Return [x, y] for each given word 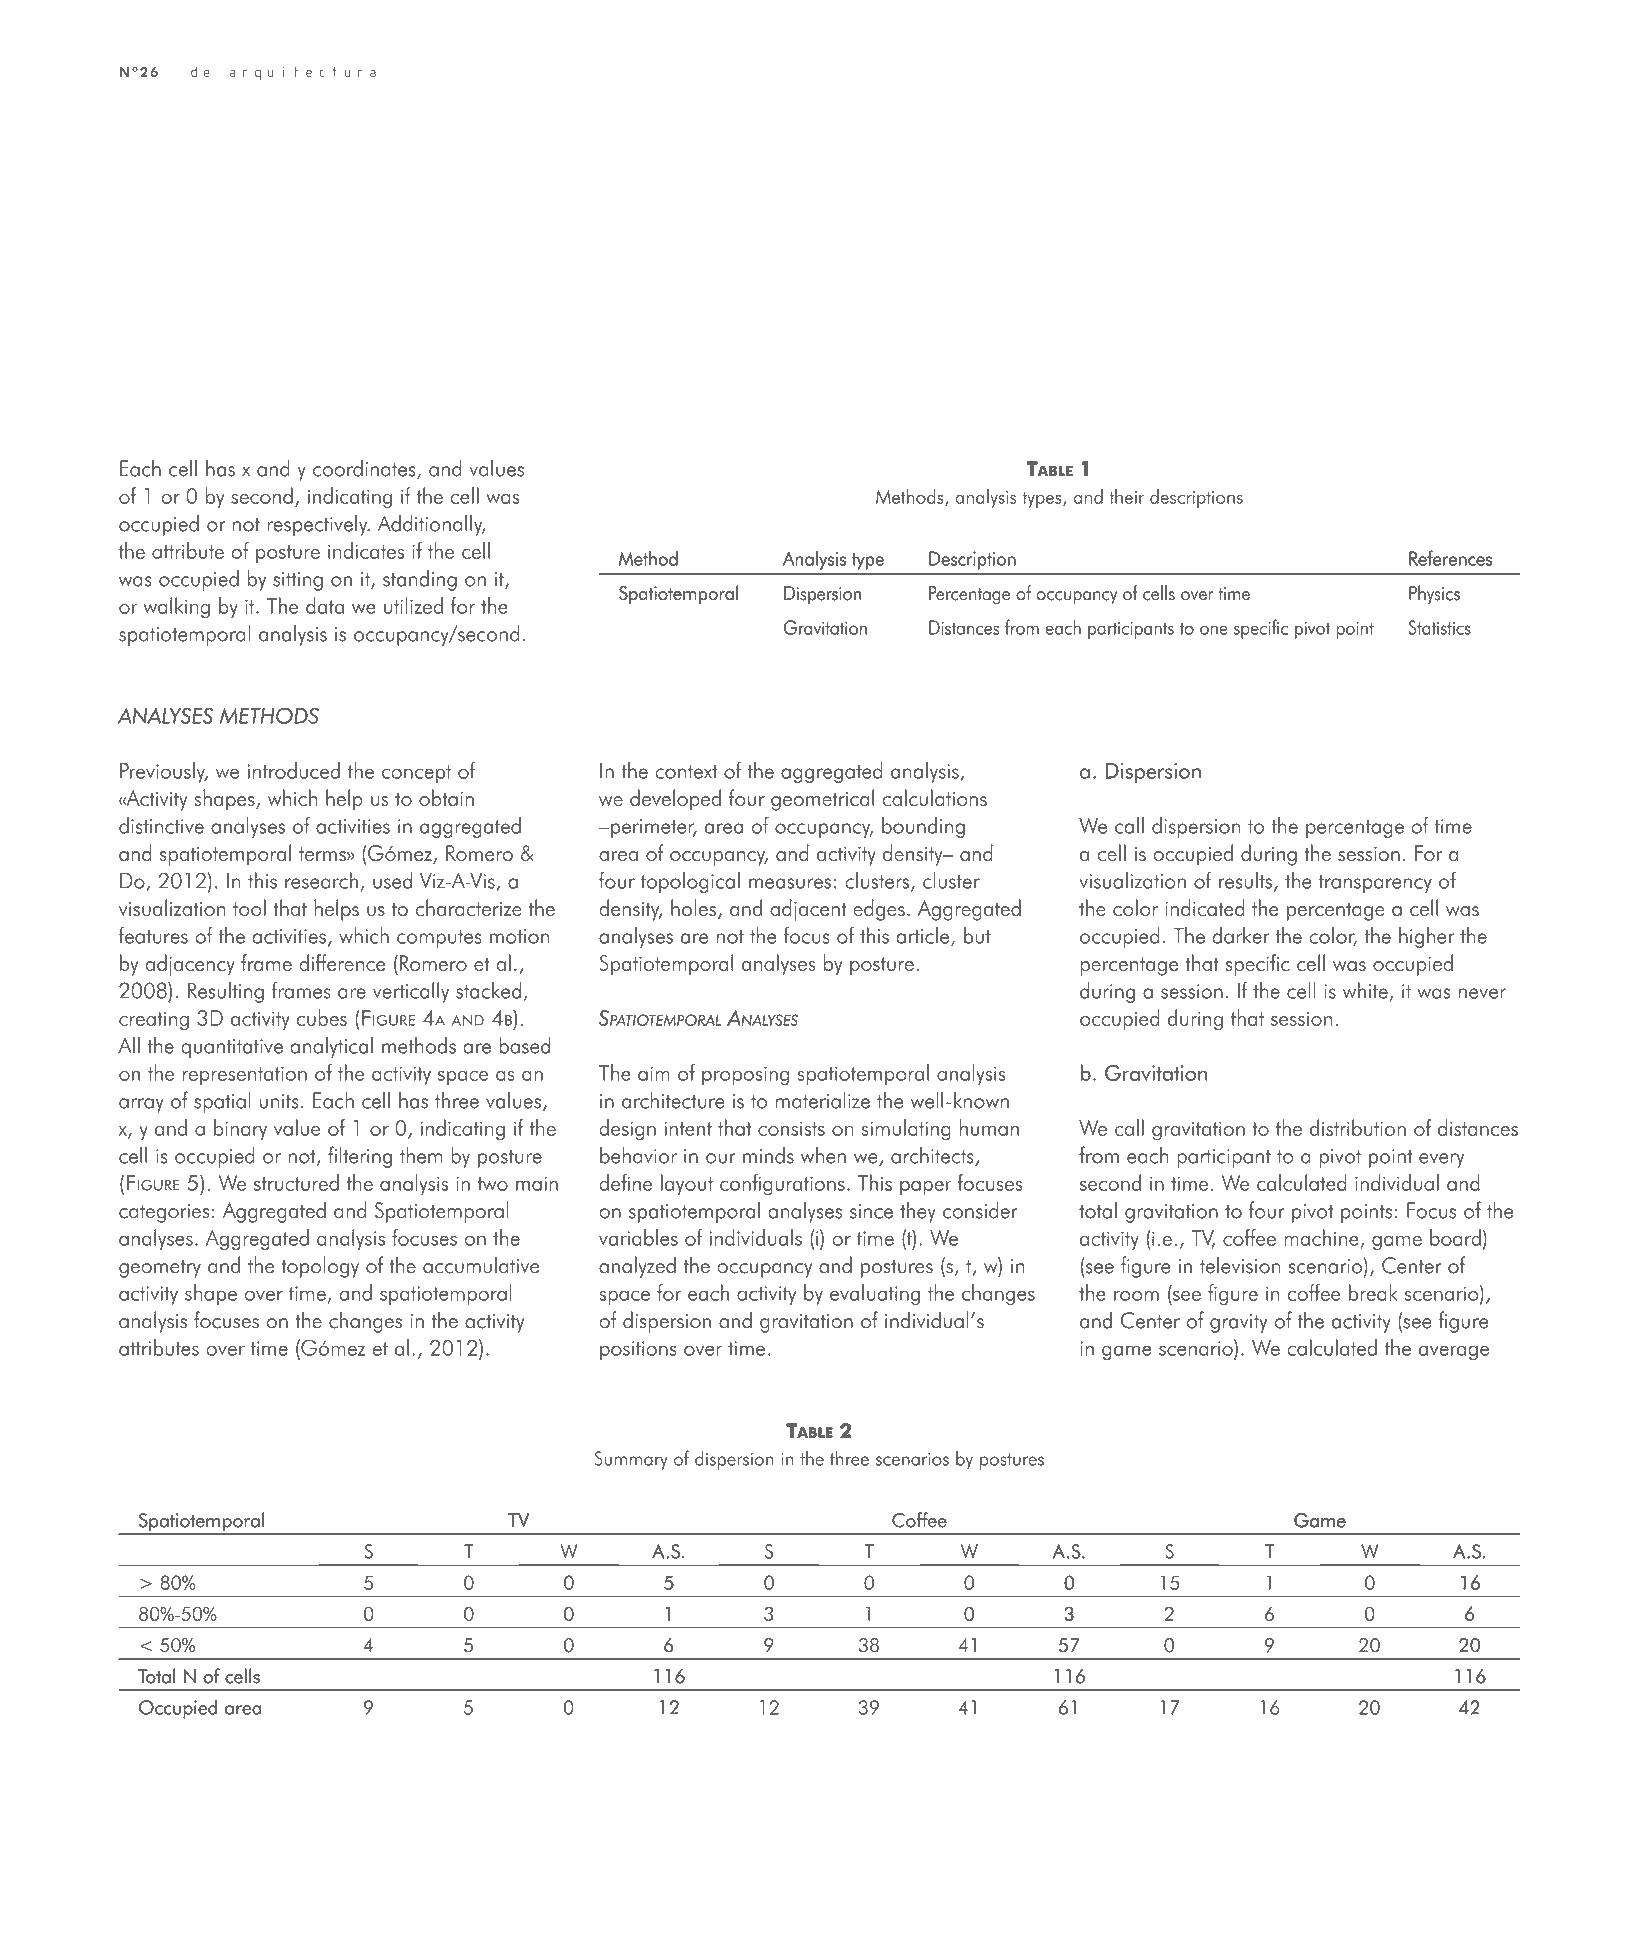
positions [638, 1350]
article [924, 936]
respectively [318, 525]
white [1365, 990]
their [1126, 496]
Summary [631, 1460]
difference [342, 963]
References [1450, 558]
